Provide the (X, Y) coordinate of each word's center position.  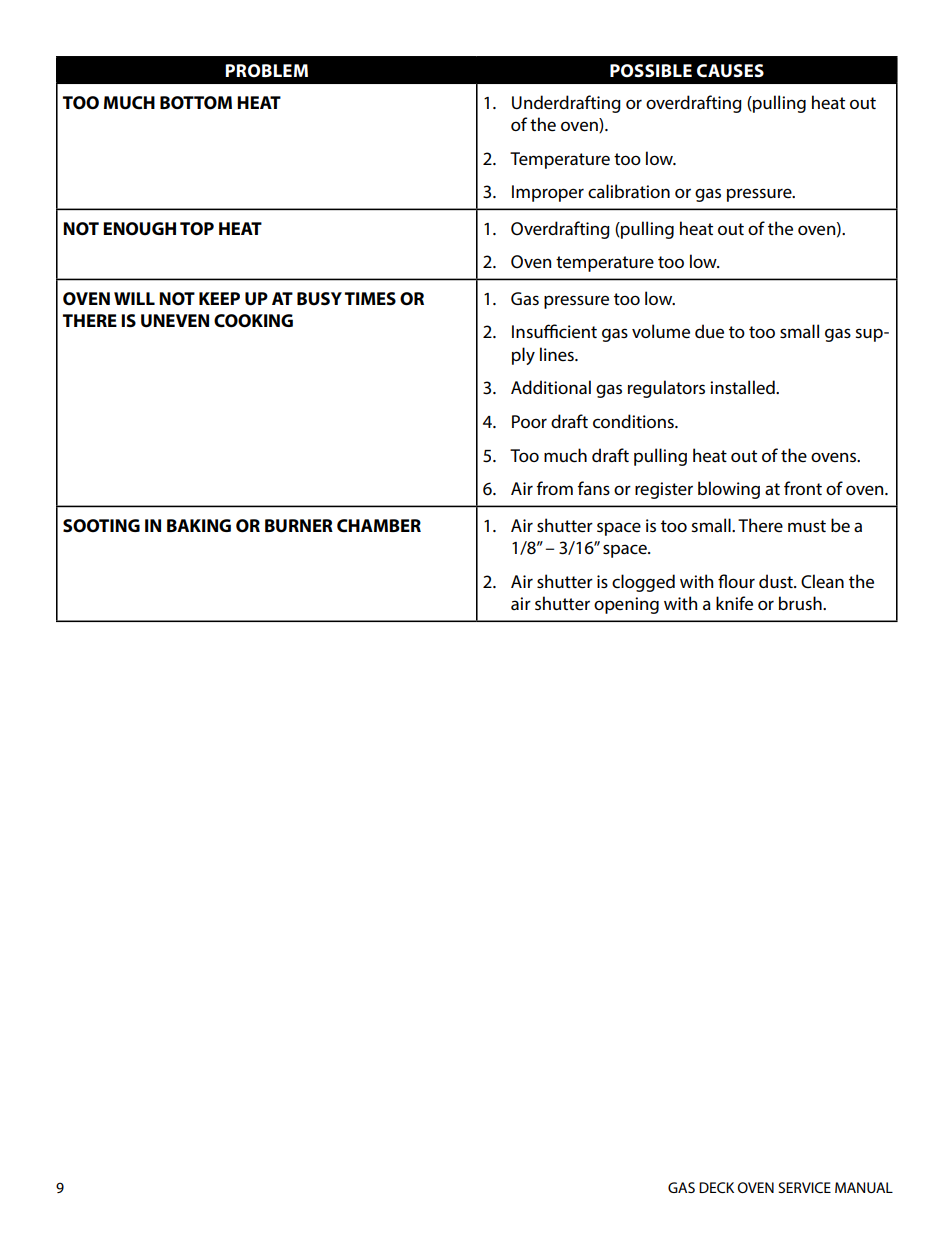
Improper (548, 193)
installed (743, 387)
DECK (716, 1187)
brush (801, 603)
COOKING (253, 321)
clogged (643, 583)
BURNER (299, 526)
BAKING (199, 525)
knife (734, 603)
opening (626, 605)
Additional (551, 387)
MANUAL (864, 1187)
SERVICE (804, 1187)
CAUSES (730, 71)
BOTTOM (196, 103)
